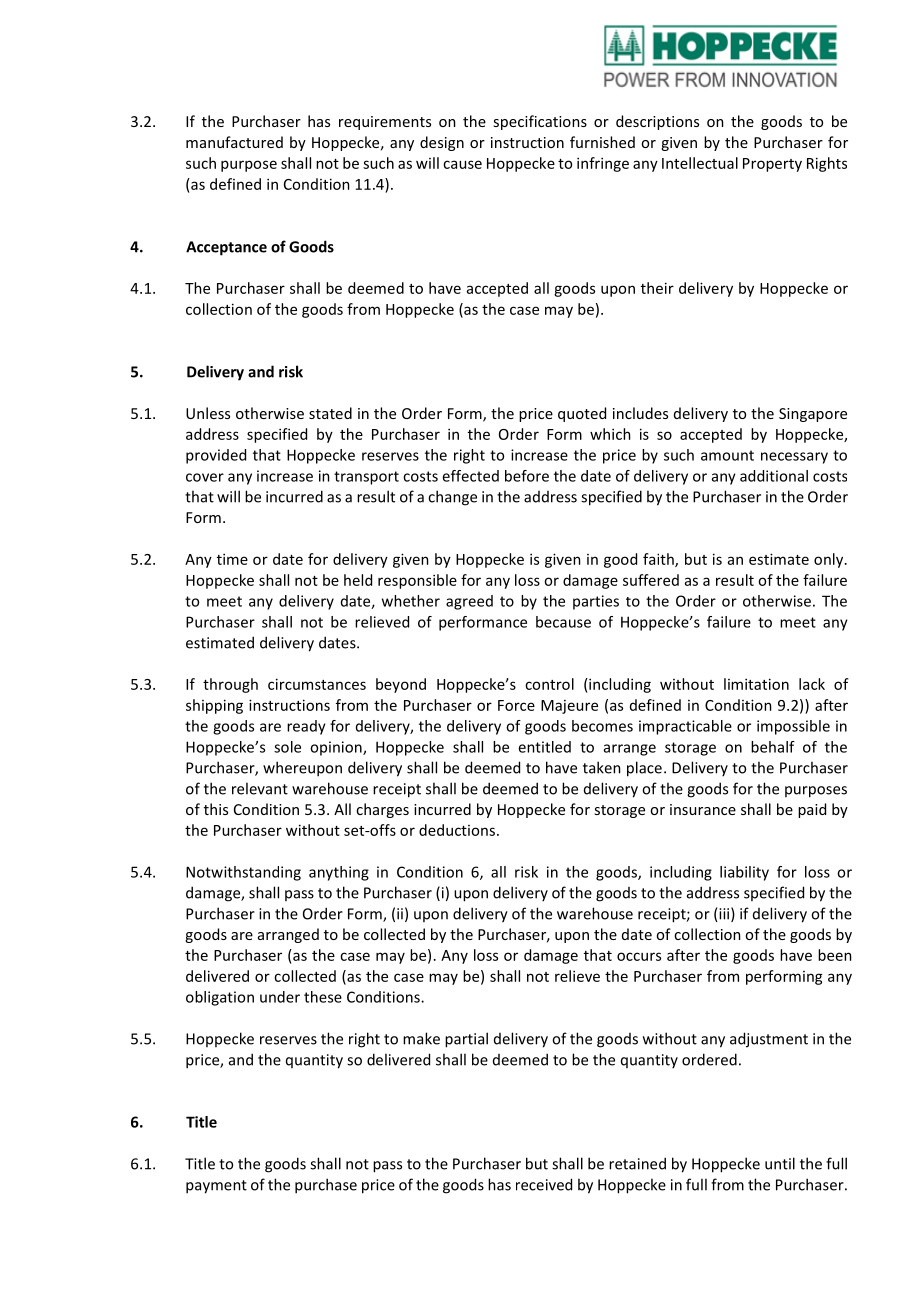 Image resolution: width=924 pixels, height=1307 pixels. Describe the element at coordinates (330, 413) in the screenshot. I see `stated` at that location.
